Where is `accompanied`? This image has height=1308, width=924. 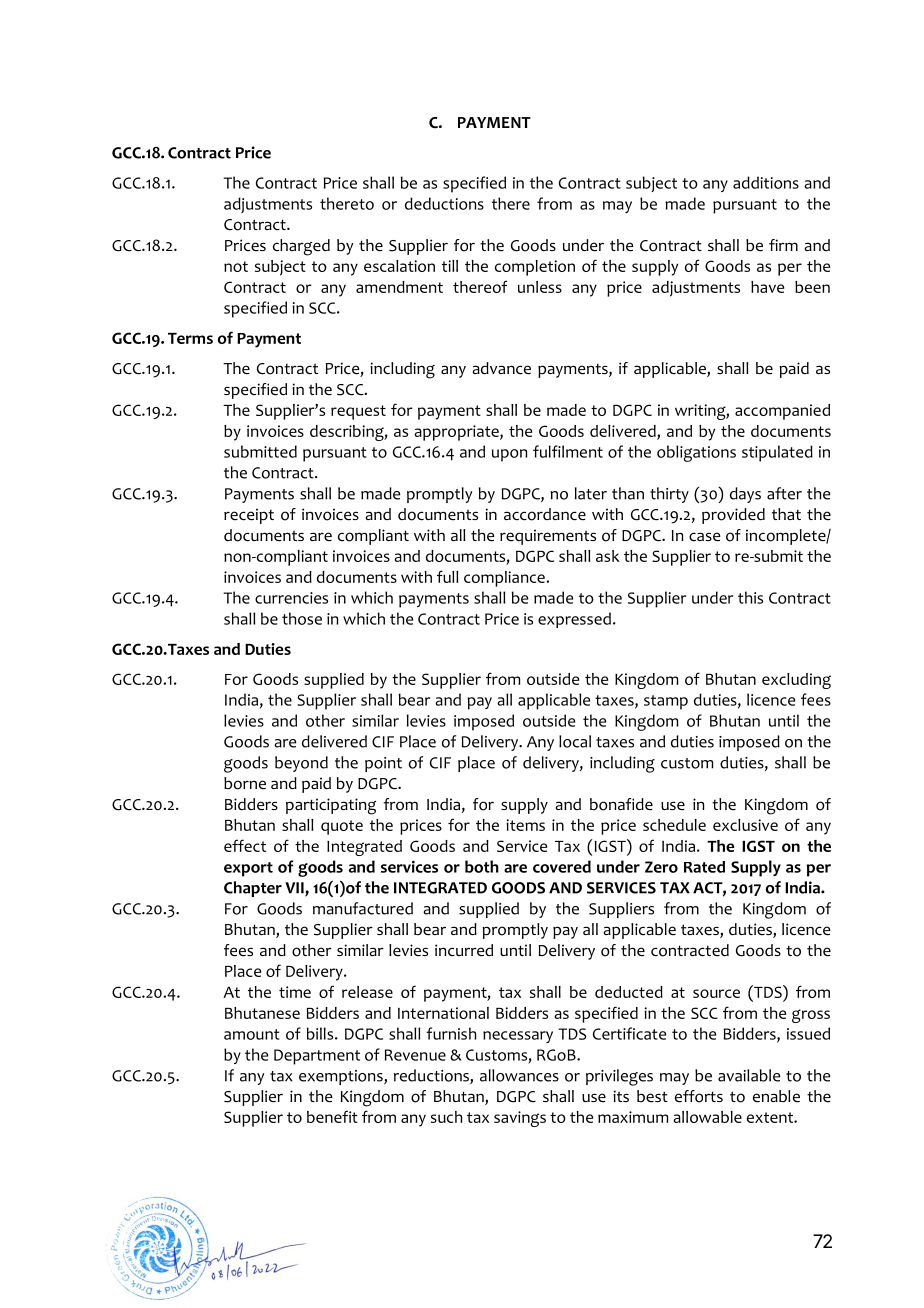 accompanied is located at coordinates (782, 412).
